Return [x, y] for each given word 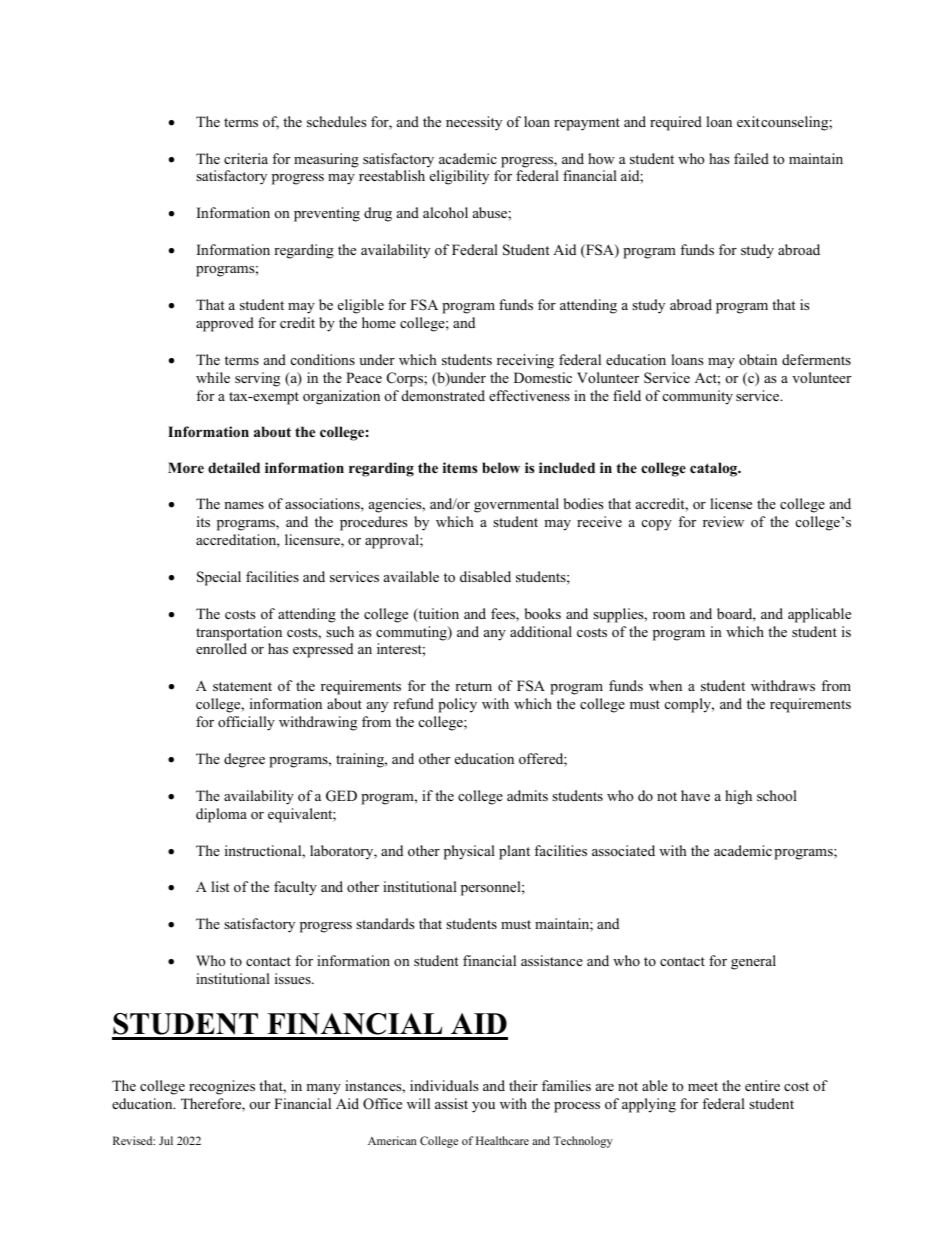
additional [541, 631]
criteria [246, 158]
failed [751, 158]
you [483, 1107]
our [260, 1105]
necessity [474, 123]
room [669, 615]
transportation [239, 633]
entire [762, 1085]
